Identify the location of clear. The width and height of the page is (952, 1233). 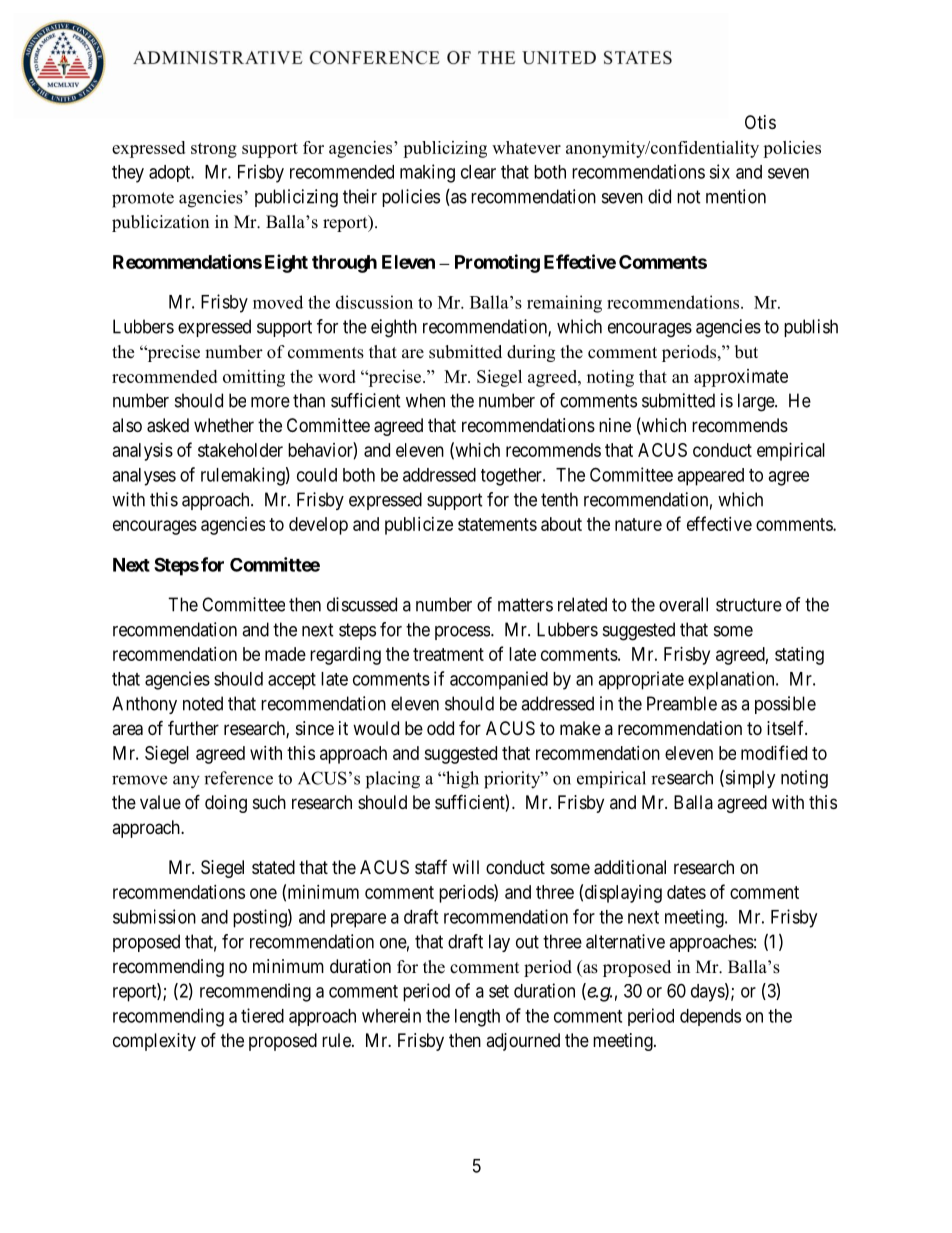
(478, 172).
